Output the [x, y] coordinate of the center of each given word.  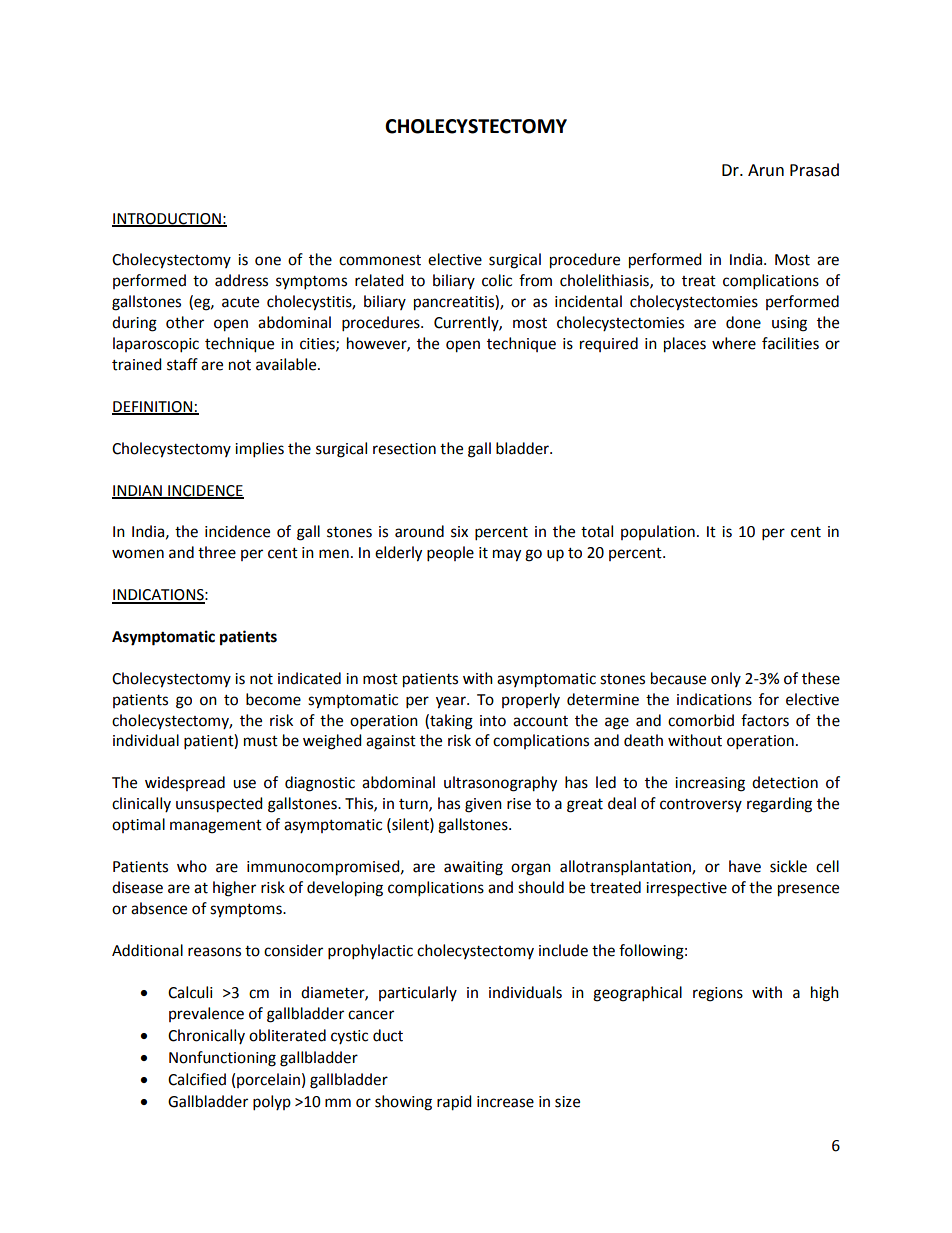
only [726, 679]
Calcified [197, 1079]
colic [497, 280]
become [273, 699]
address [241, 280]
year [452, 702]
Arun [766, 170]
